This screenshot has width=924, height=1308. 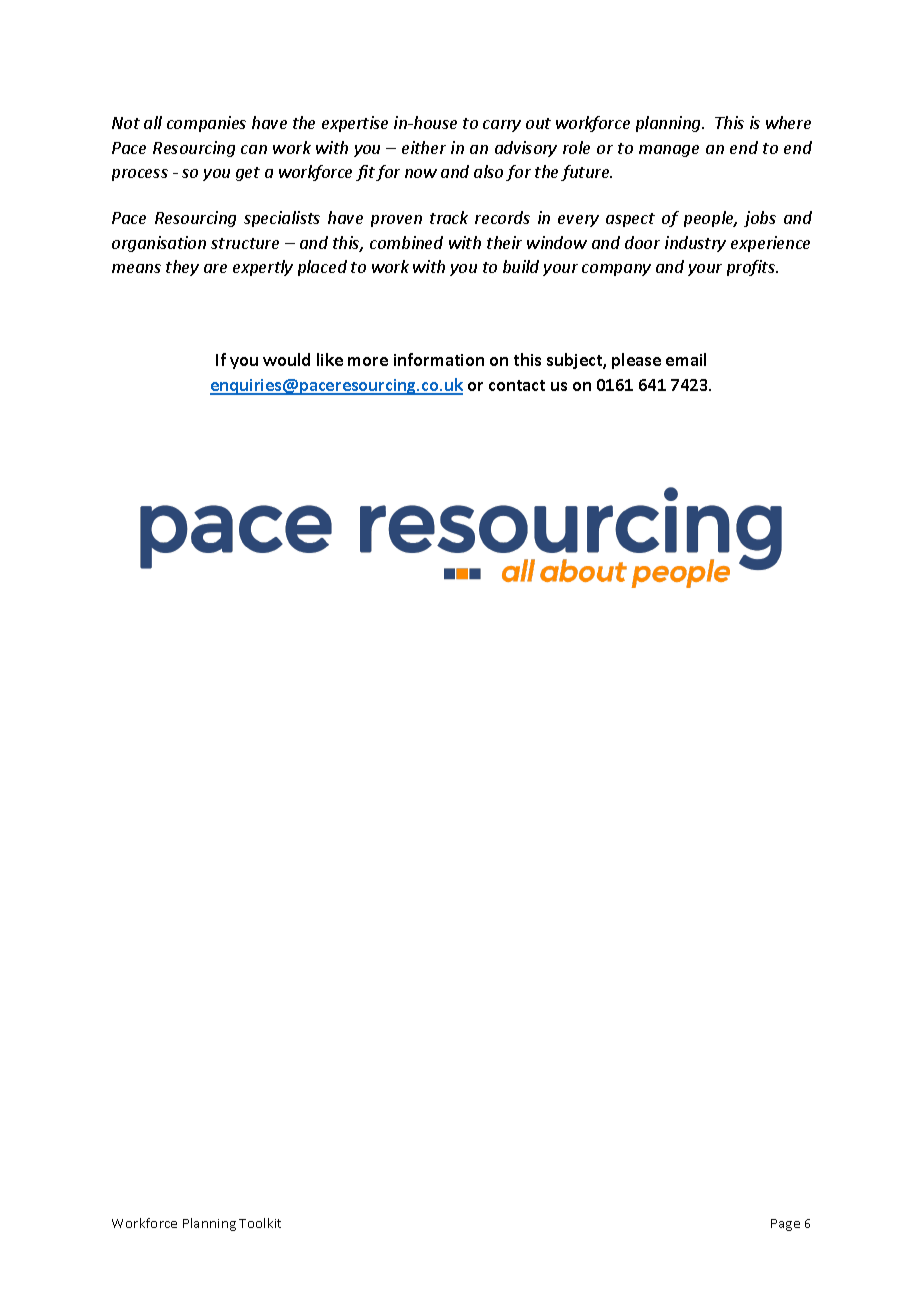 I want to click on would, so click(x=286, y=359).
